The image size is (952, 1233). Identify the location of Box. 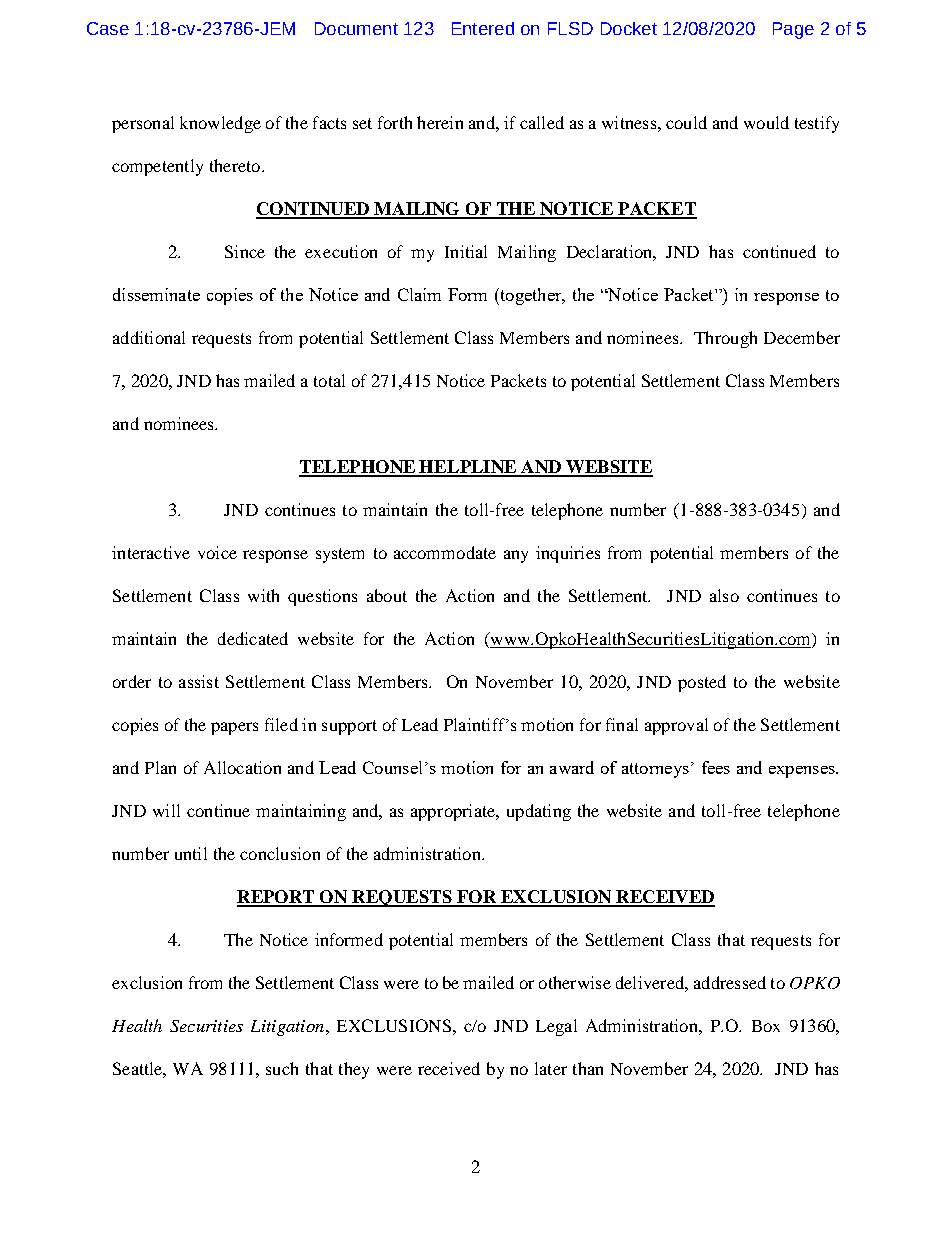
(766, 1026).
